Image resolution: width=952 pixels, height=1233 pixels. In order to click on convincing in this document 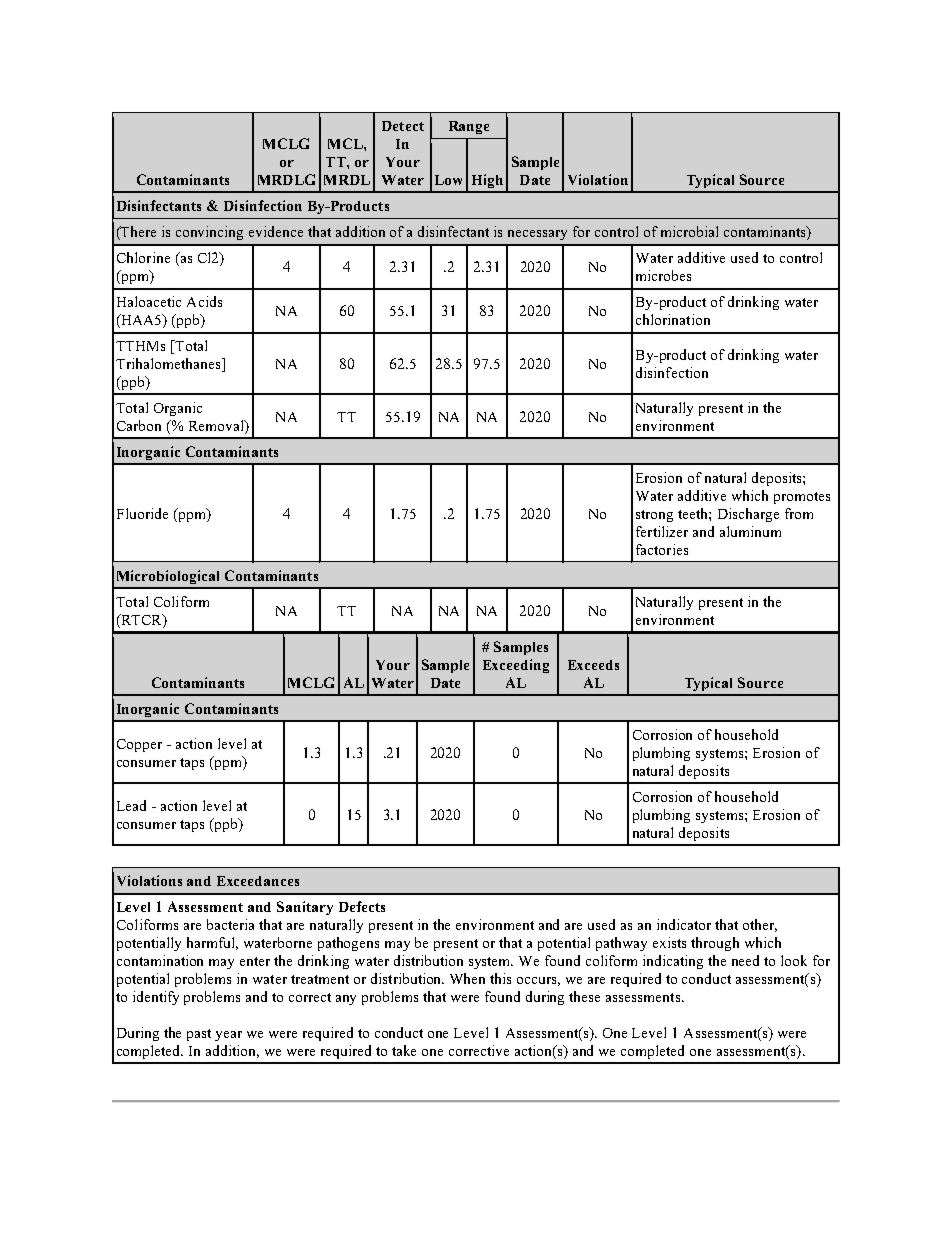, I will do `click(209, 233)`.
